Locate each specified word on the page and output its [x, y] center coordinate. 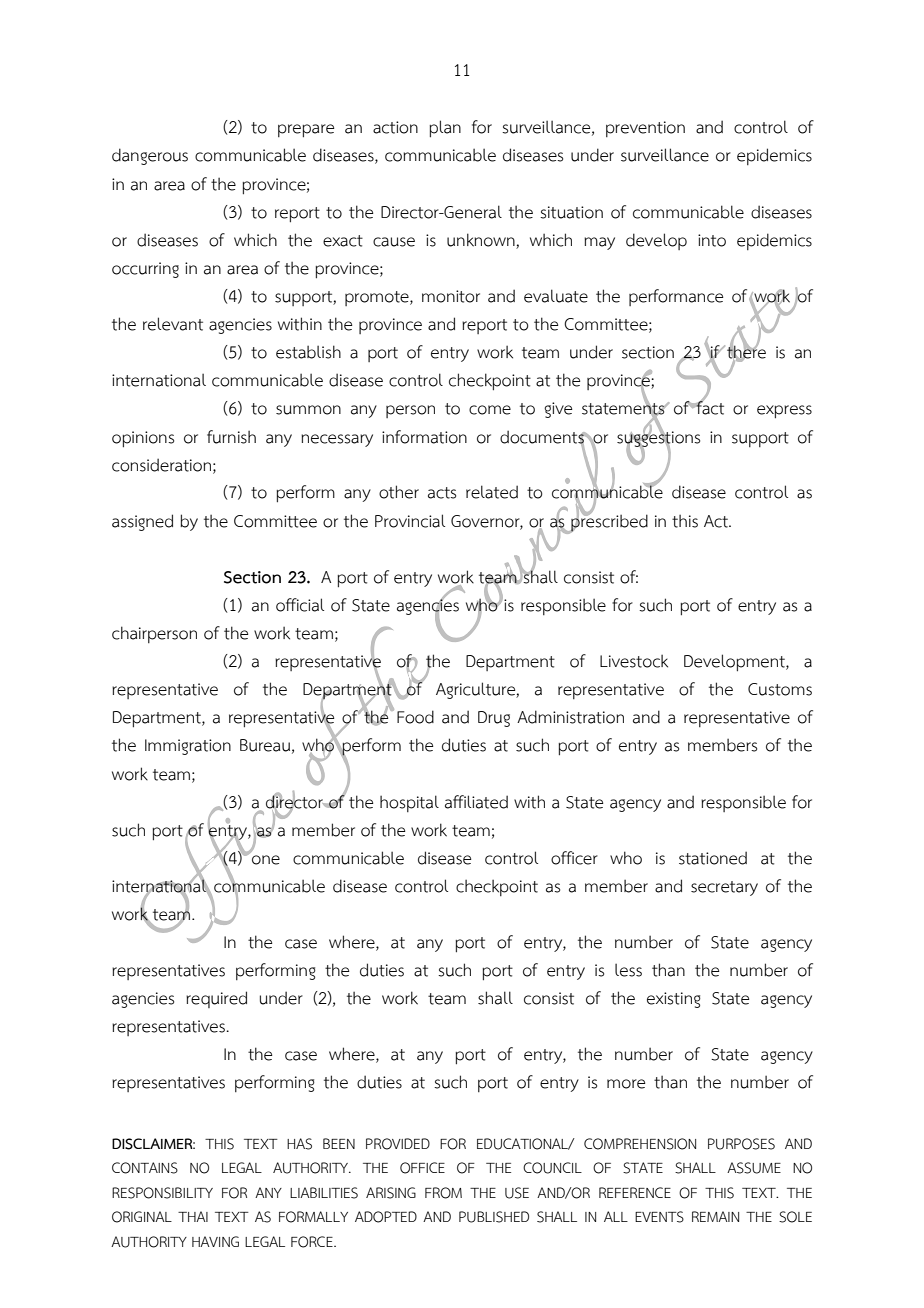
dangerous [150, 156]
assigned [142, 522]
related [492, 492]
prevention [645, 129]
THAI [193, 1216]
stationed [713, 858]
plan [445, 129]
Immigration [188, 747]
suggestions [658, 438]
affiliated [476, 802]
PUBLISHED [494, 1217]
